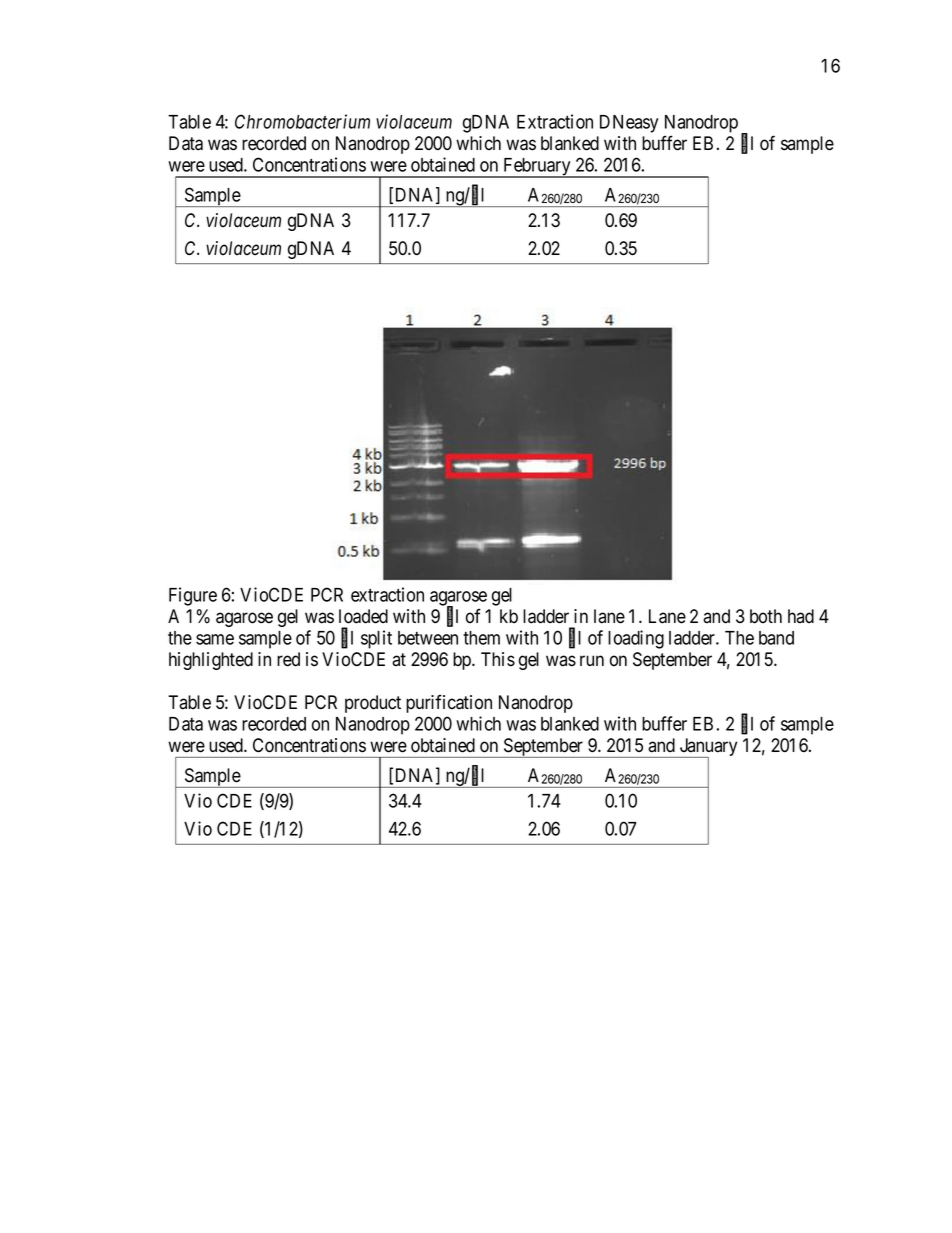 This image has height=1233, width=952. I want to click on both, so click(766, 616).
